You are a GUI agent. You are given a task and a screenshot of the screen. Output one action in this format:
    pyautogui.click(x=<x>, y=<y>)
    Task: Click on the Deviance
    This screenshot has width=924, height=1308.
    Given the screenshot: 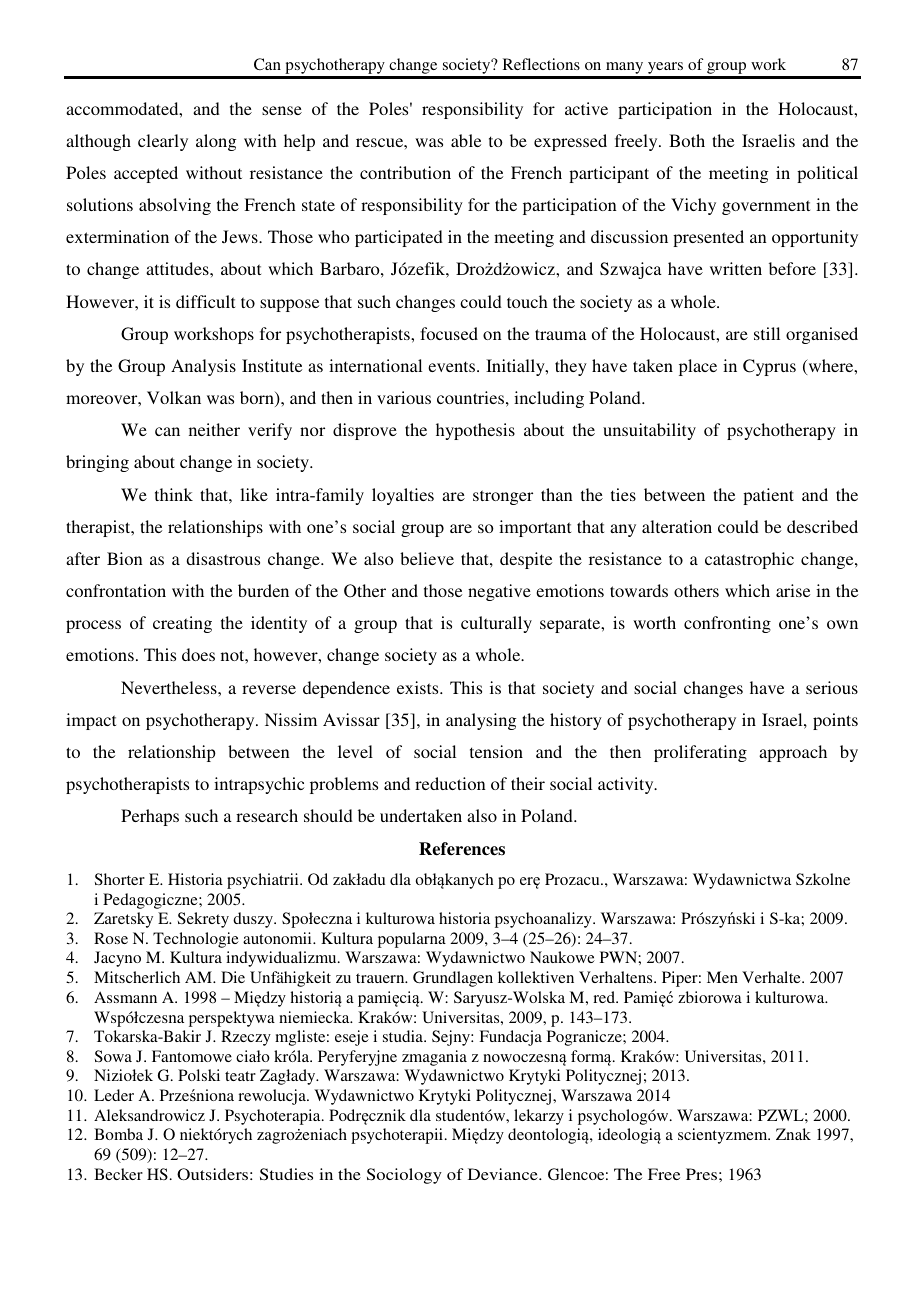 What is the action you would take?
    pyautogui.click(x=504, y=1174)
